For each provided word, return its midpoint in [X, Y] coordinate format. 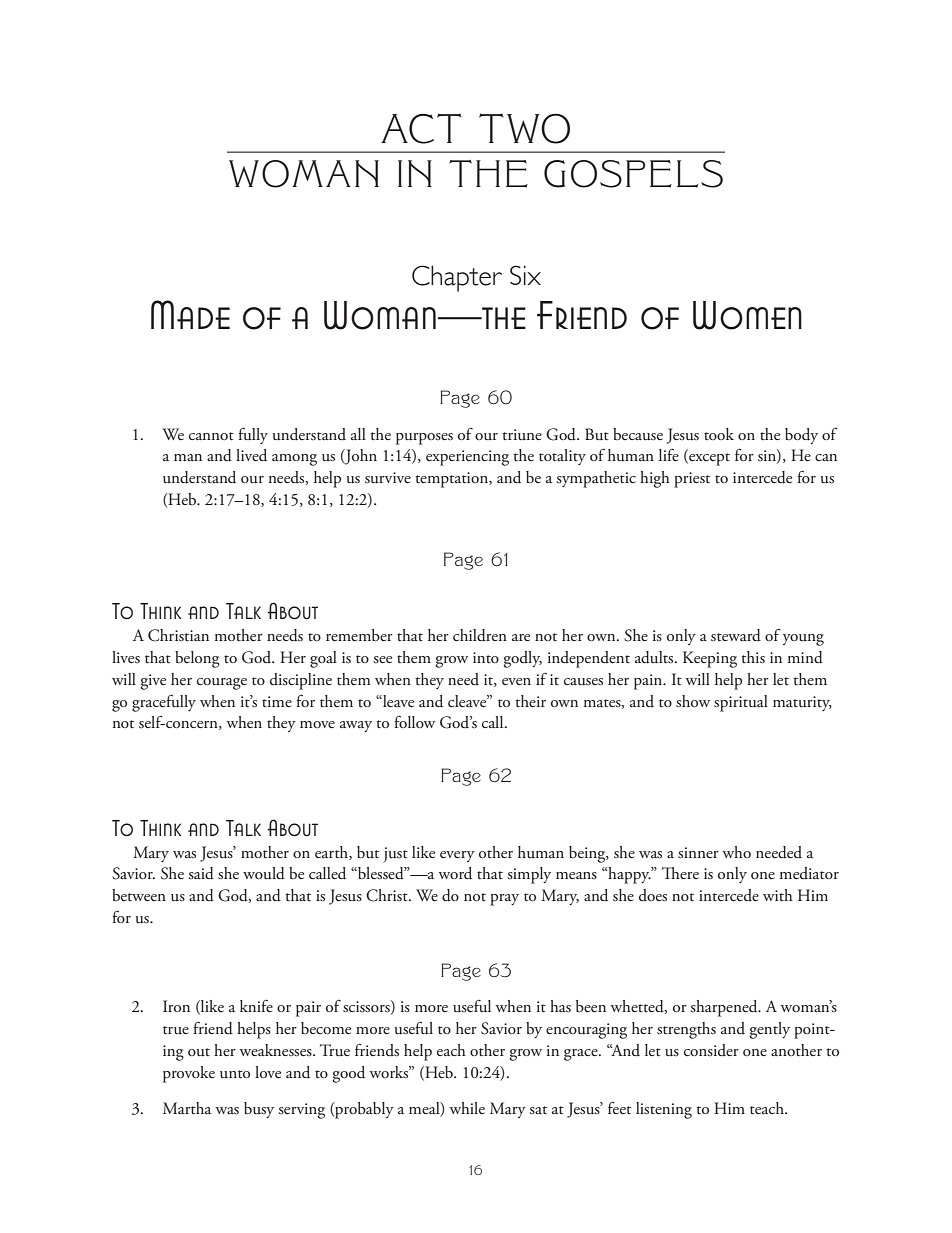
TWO [524, 128]
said [201, 873]
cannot [211, 436]
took [719, 434]
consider [711, 1050]
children [480, 635]
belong [197, 659]
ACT [421, 128]
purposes [424, 439]
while [467, 1108]
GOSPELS [633, 174]
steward [736, 635]
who [736, 852]
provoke [189, 1074]
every [457, 856]
